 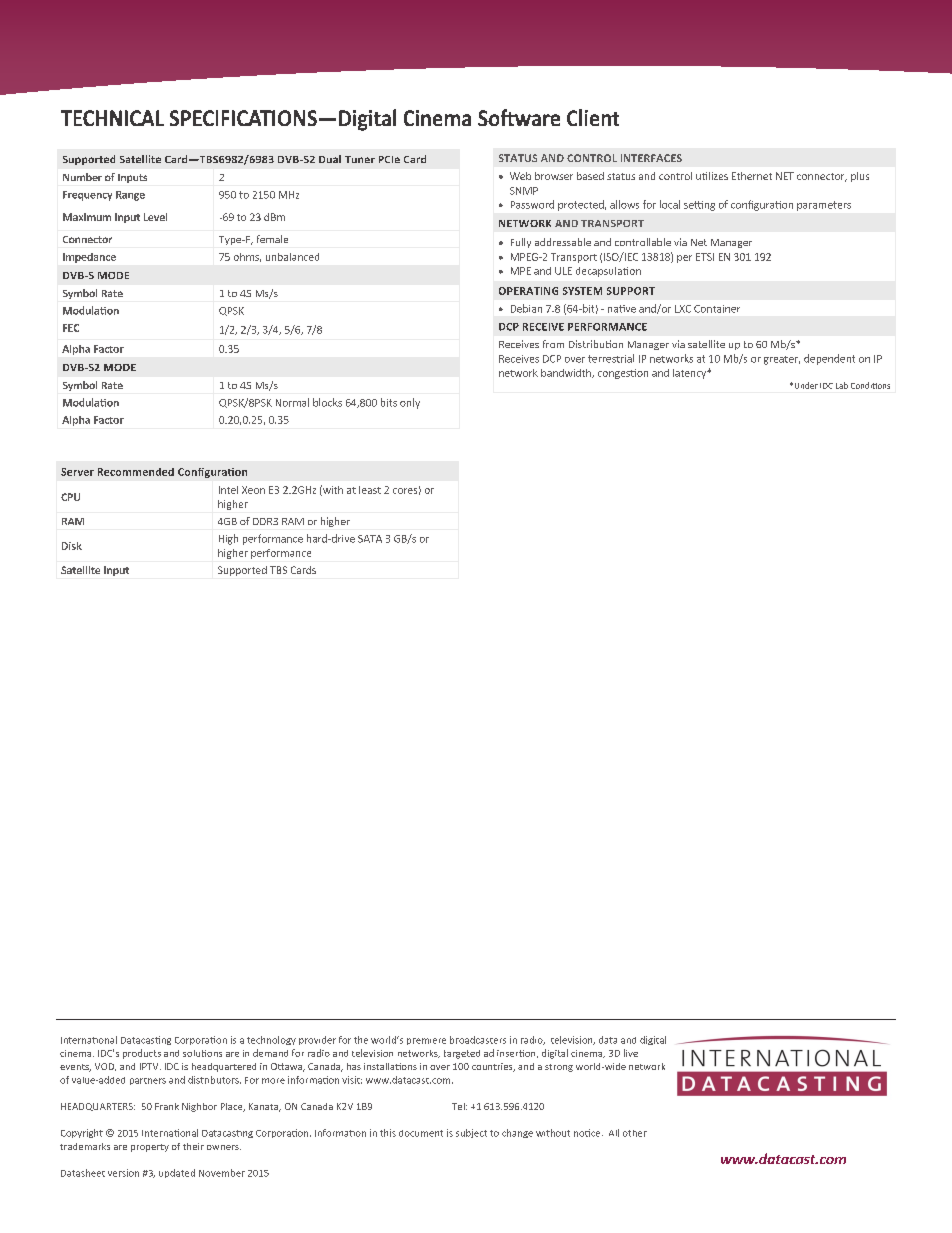 What do you see at coordinates (271, 1040) in the page?
I see `technology` at bounding box center [271, 1040].
